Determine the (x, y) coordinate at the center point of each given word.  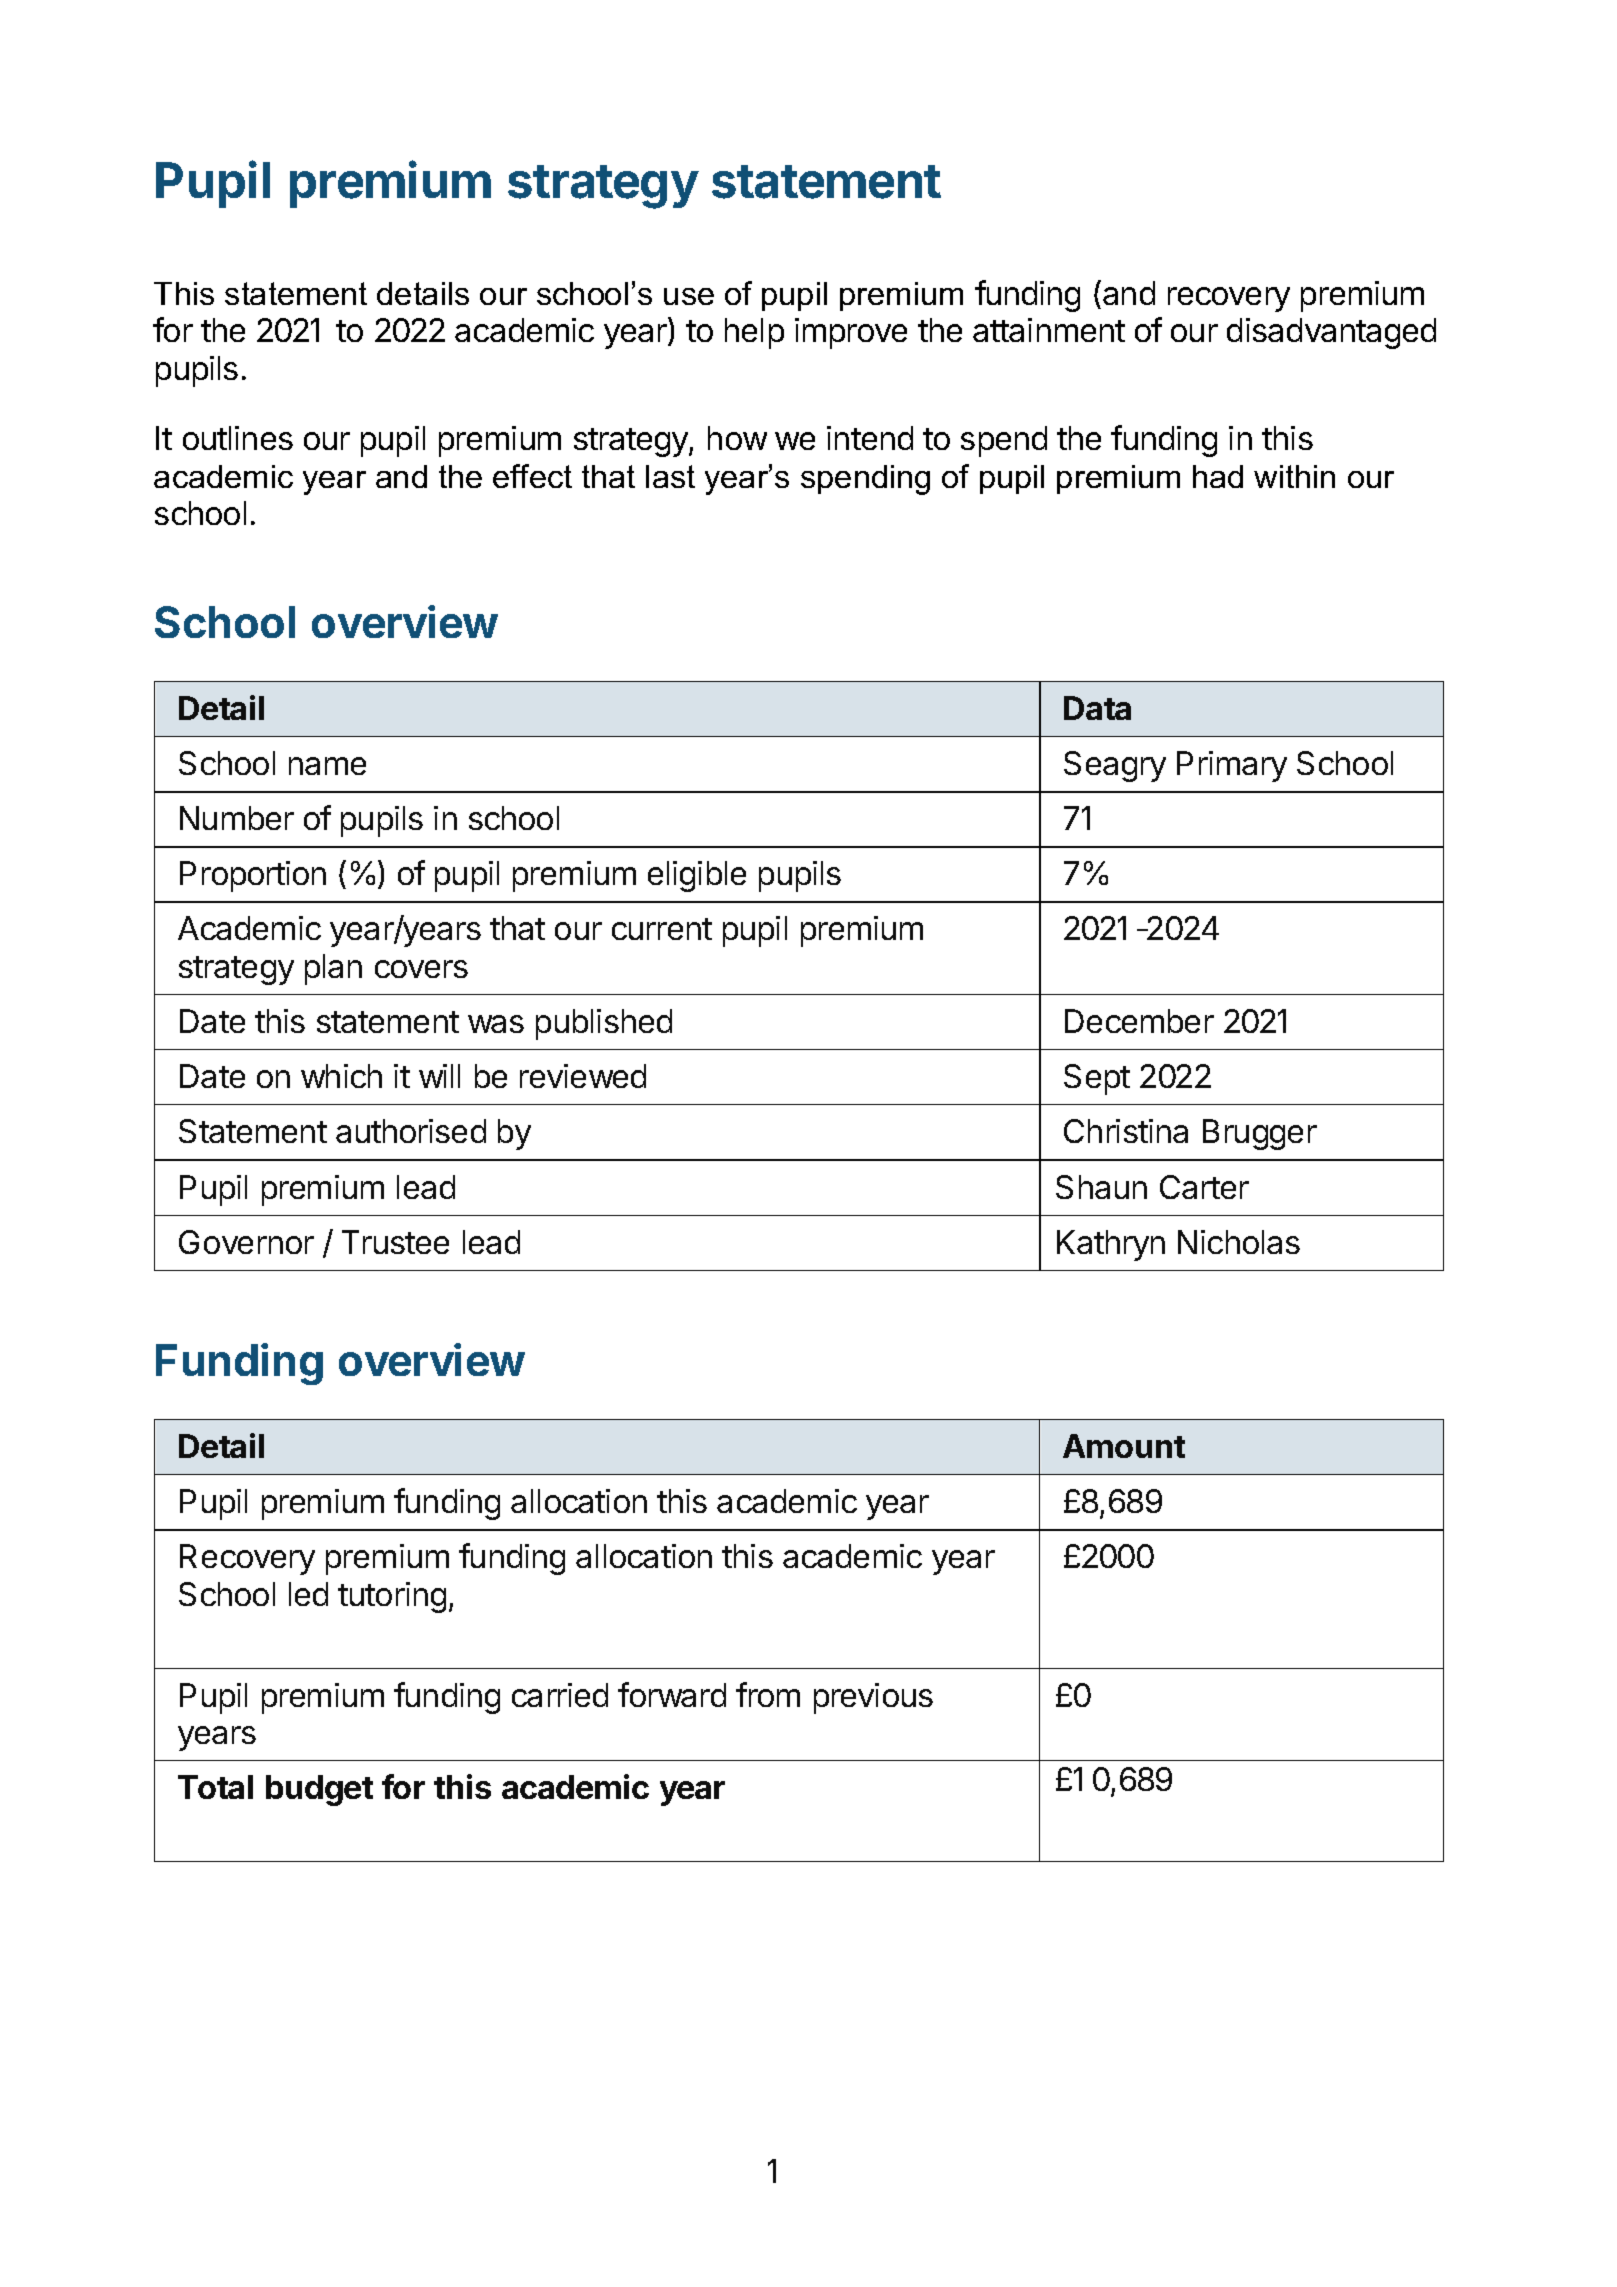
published (604, 1024)
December (1139, 1021)
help (754, 333)
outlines (238, 438)
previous (873, 1698)
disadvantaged (1331, 333)
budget (319, 1790)
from (768, 1694)
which (341, 1076)
